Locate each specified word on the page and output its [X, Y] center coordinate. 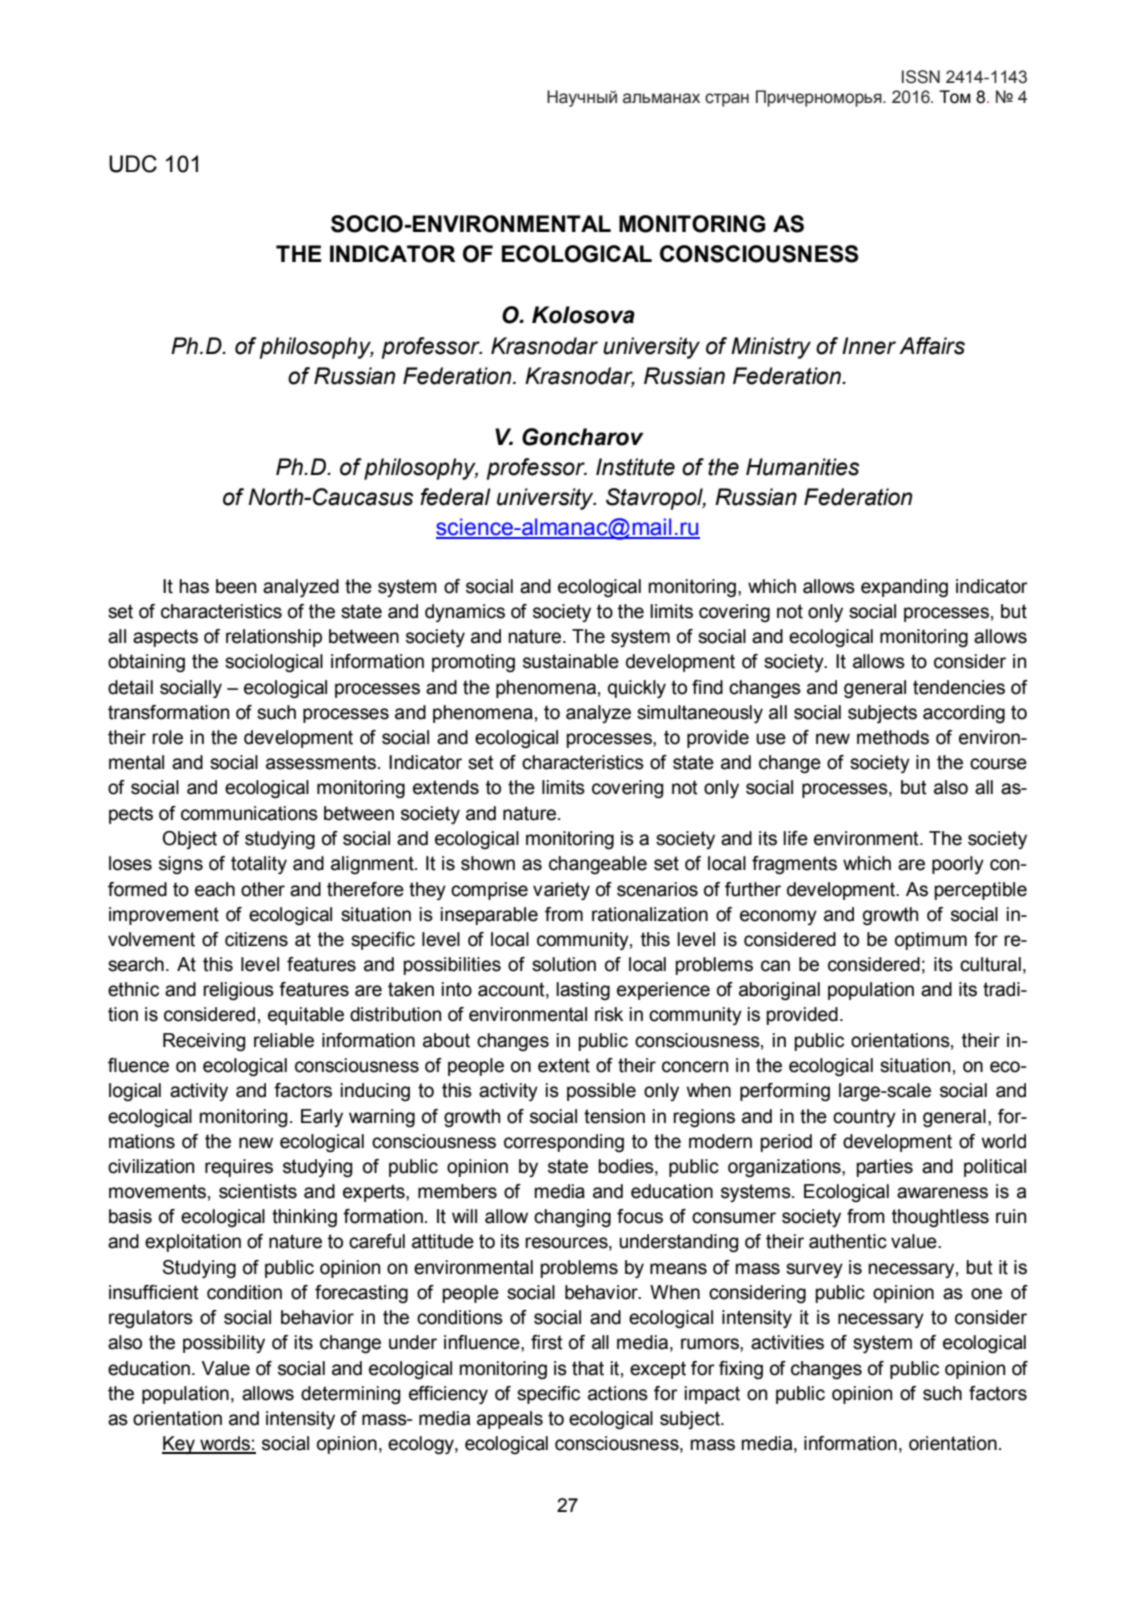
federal [455, 497]
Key [179, 1445]
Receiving [204, 1042]
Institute [635, 467]
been [236, 586]
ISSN [921, 77]
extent [564, 1065]
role [167, 737]
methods [893, 737]
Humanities [802, 467]
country [864, 1118]
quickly [637, 689]
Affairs [932, 346]
